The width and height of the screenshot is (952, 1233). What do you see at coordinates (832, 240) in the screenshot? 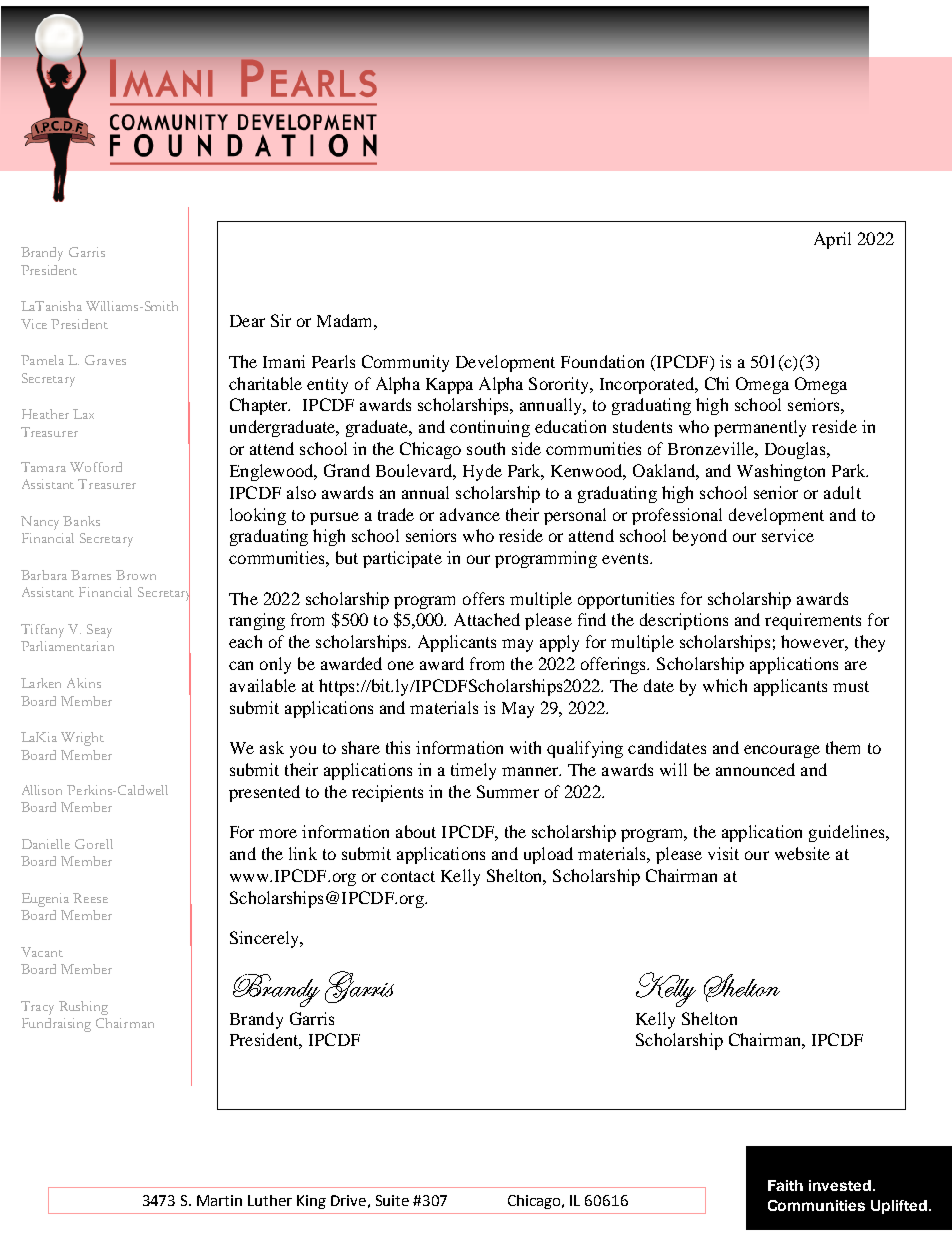
I see `April` at bounding box center [832, 240].
